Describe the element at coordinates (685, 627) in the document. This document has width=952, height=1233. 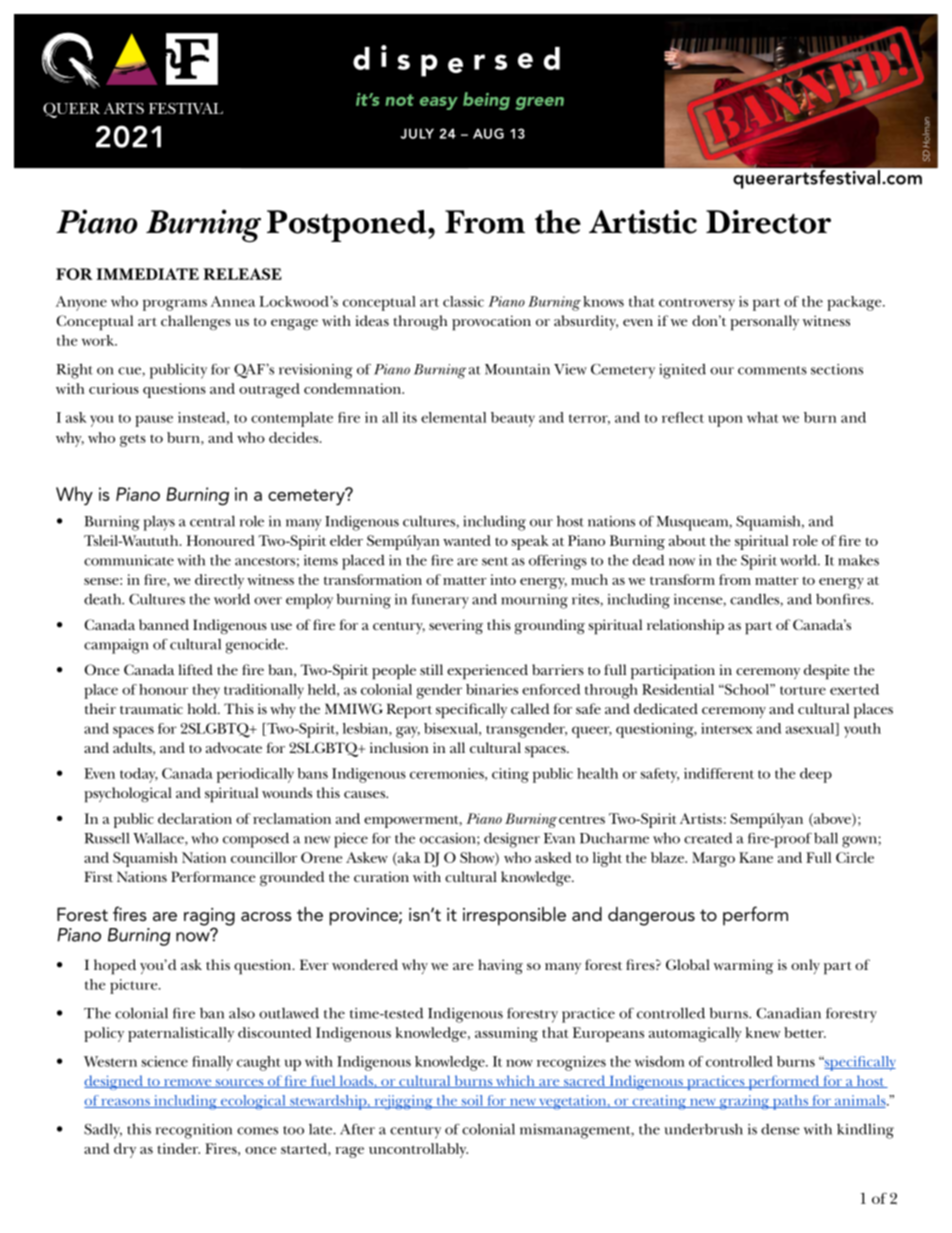
I see `relationship` at that location.
